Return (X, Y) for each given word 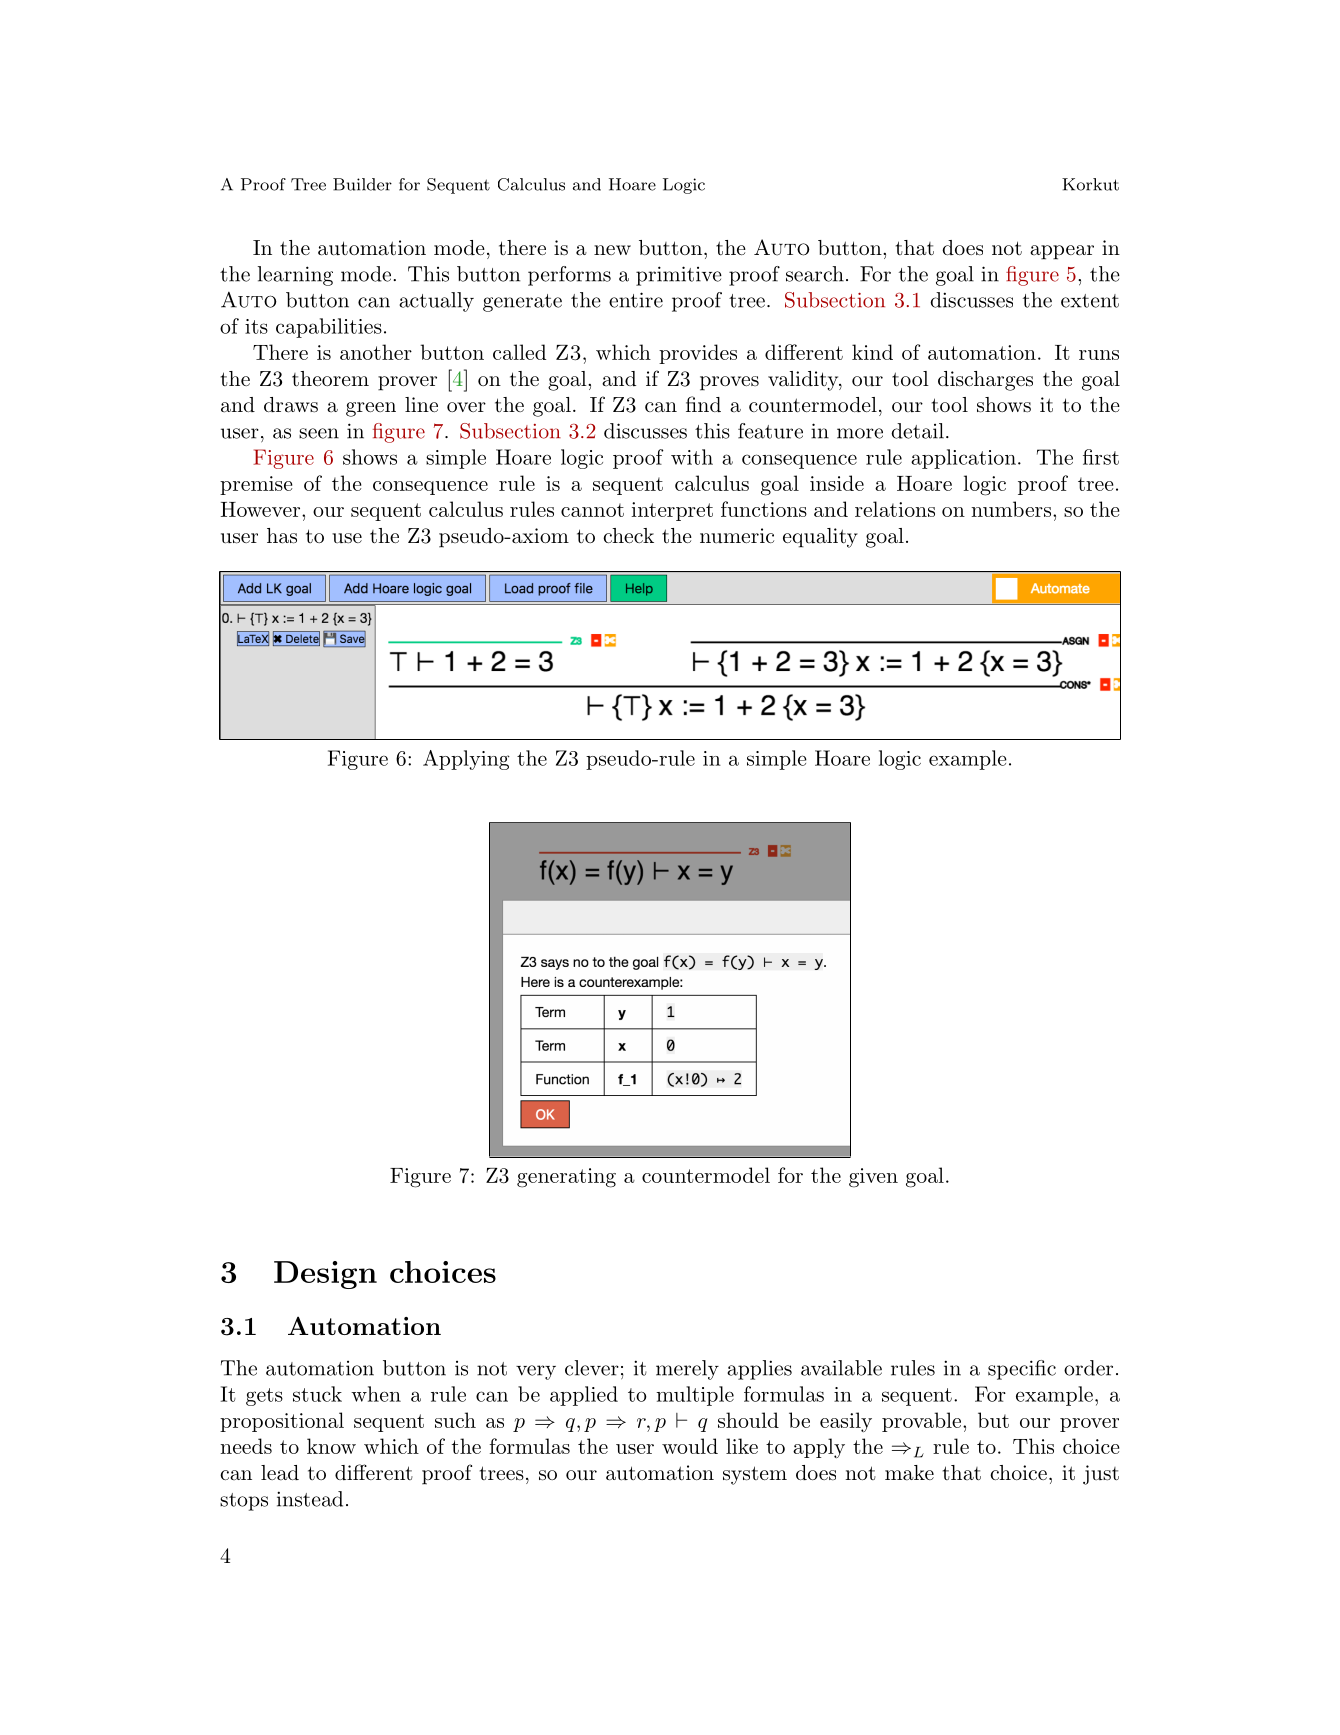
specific (1022, 1370)
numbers (1011, 509)
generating (566, 1178)
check (628, 535)
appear (1062, 252)
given (873, 1178)
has (282, 536)
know (331, 1446)
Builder (362, 184)
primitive (679, 276)
